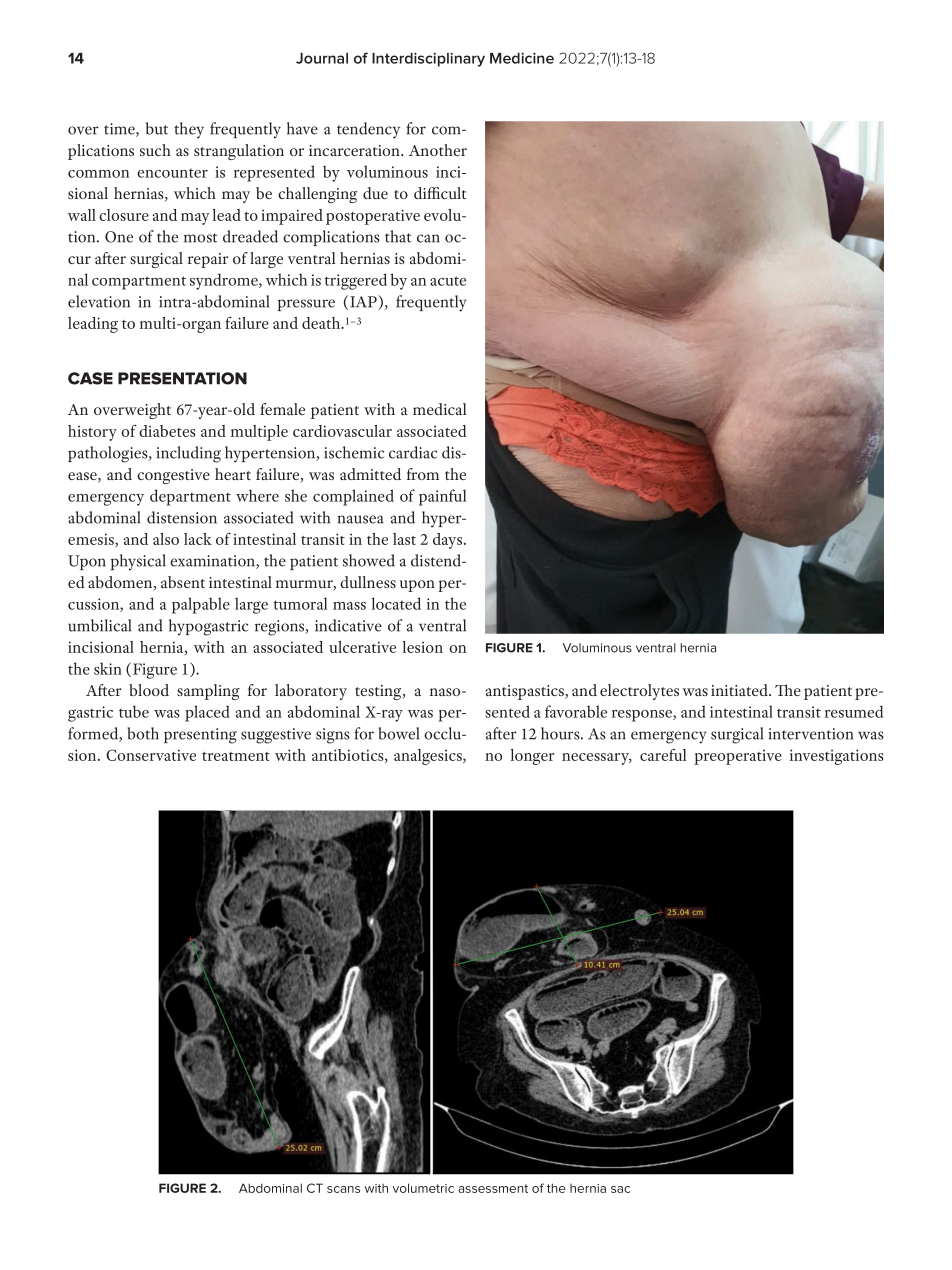 The height and width of the document is (1270, 952). Describe the element at coordinates (522, 58) in the document. I see `Medicine` at that location.
